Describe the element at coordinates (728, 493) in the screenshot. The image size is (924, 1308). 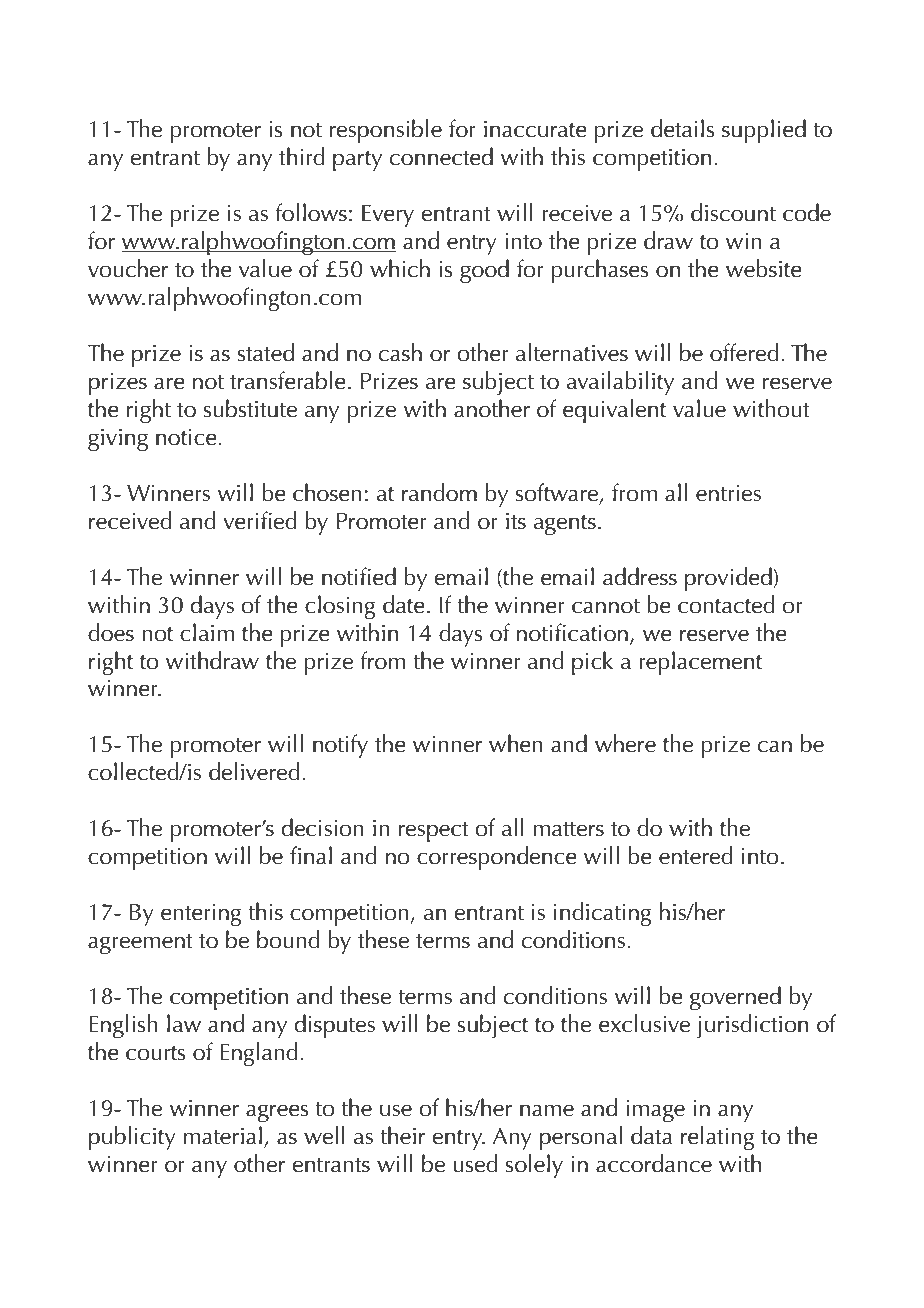
I see `entries` at that location.
